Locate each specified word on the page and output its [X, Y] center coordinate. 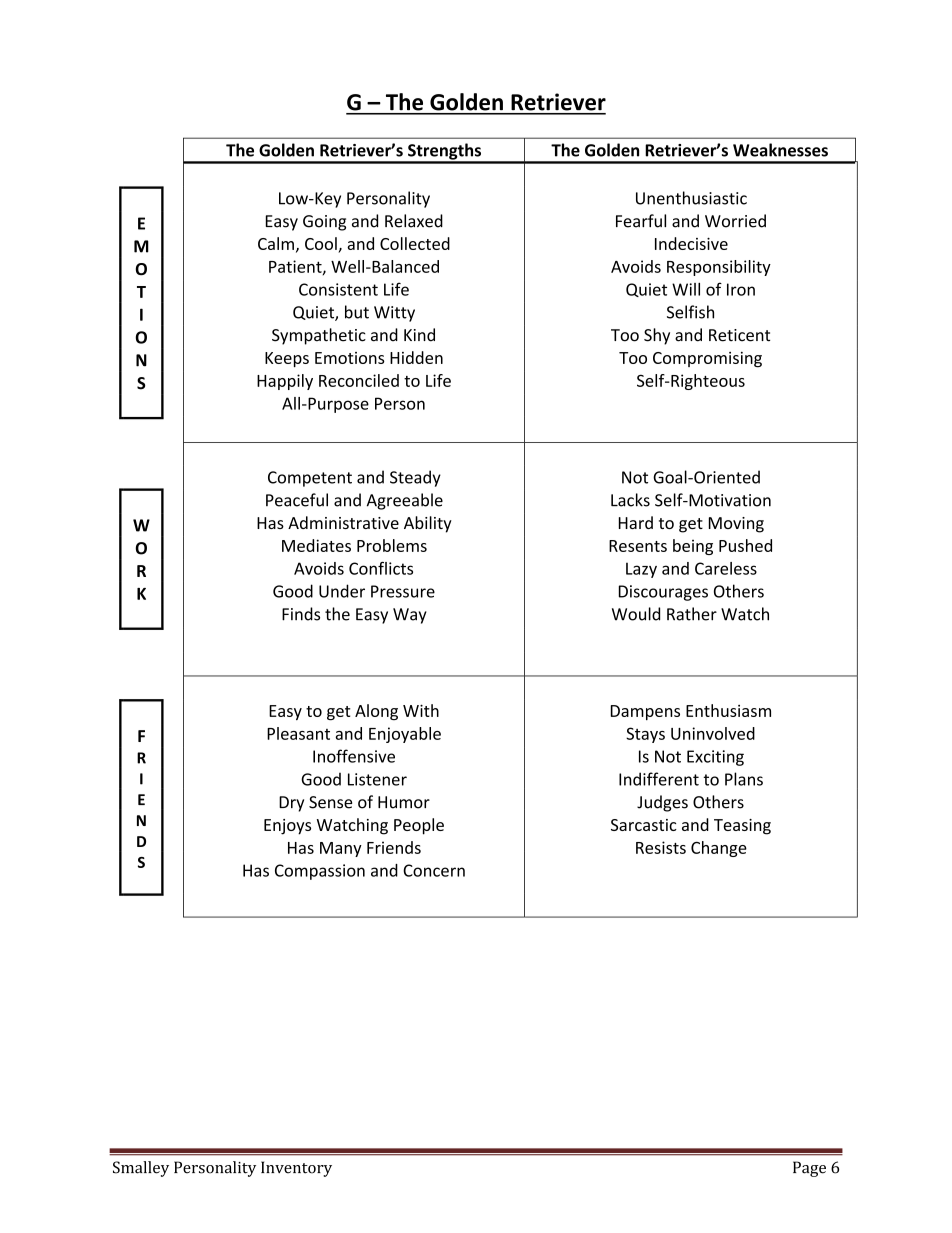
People [419, 826]
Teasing [742, 827]
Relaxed [414, 221]
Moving [736, 525]
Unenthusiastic [691, 198]
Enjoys [287, 827]
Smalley [141, 1169]
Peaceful [297, 500]
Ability [428, 524]
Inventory [296, 1169]
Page [809, 1169]
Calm [276, 243]
